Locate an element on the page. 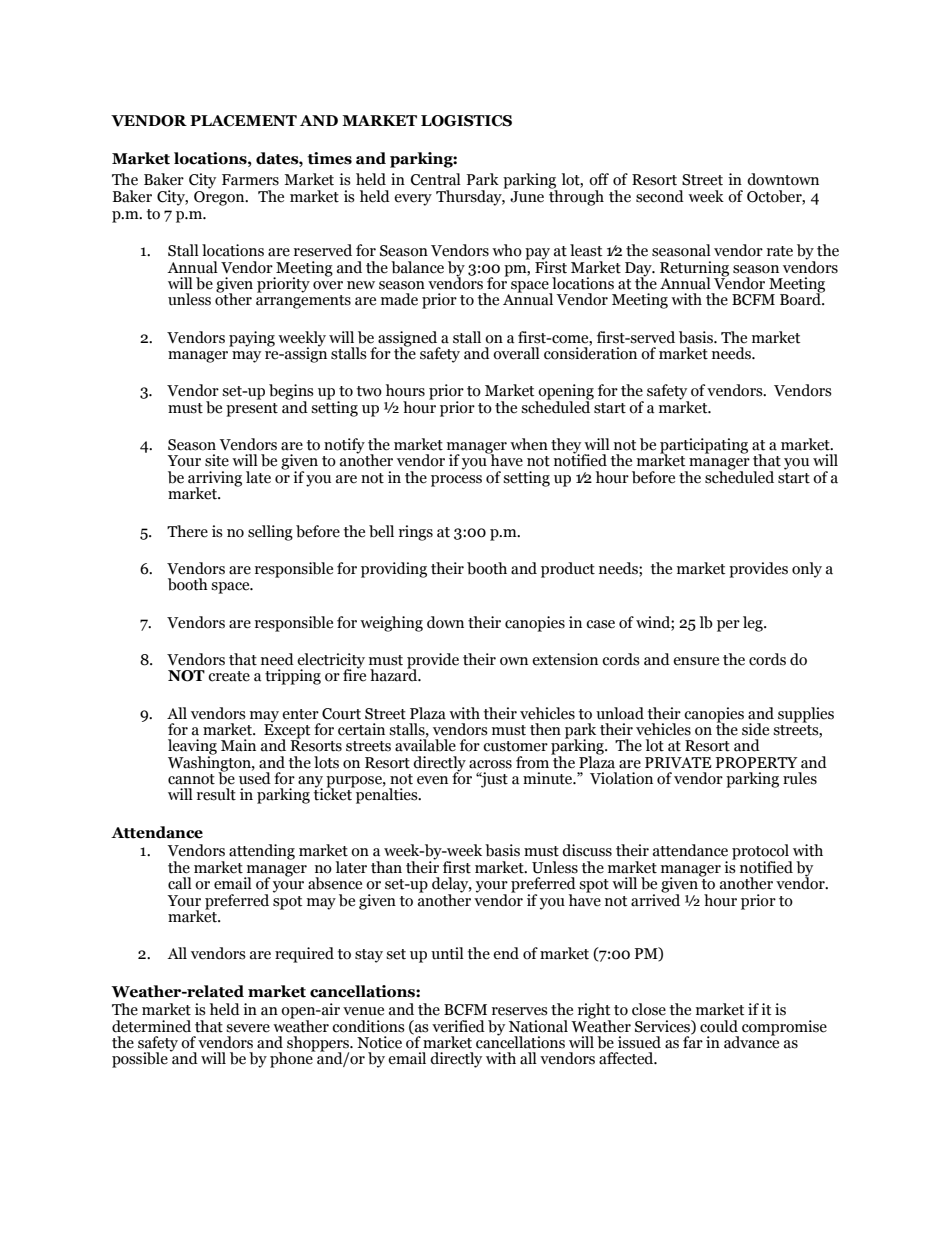 Image resolution: width=952 pixels, height=1233 pixels. severe is located at coordinates (248, 1028).
